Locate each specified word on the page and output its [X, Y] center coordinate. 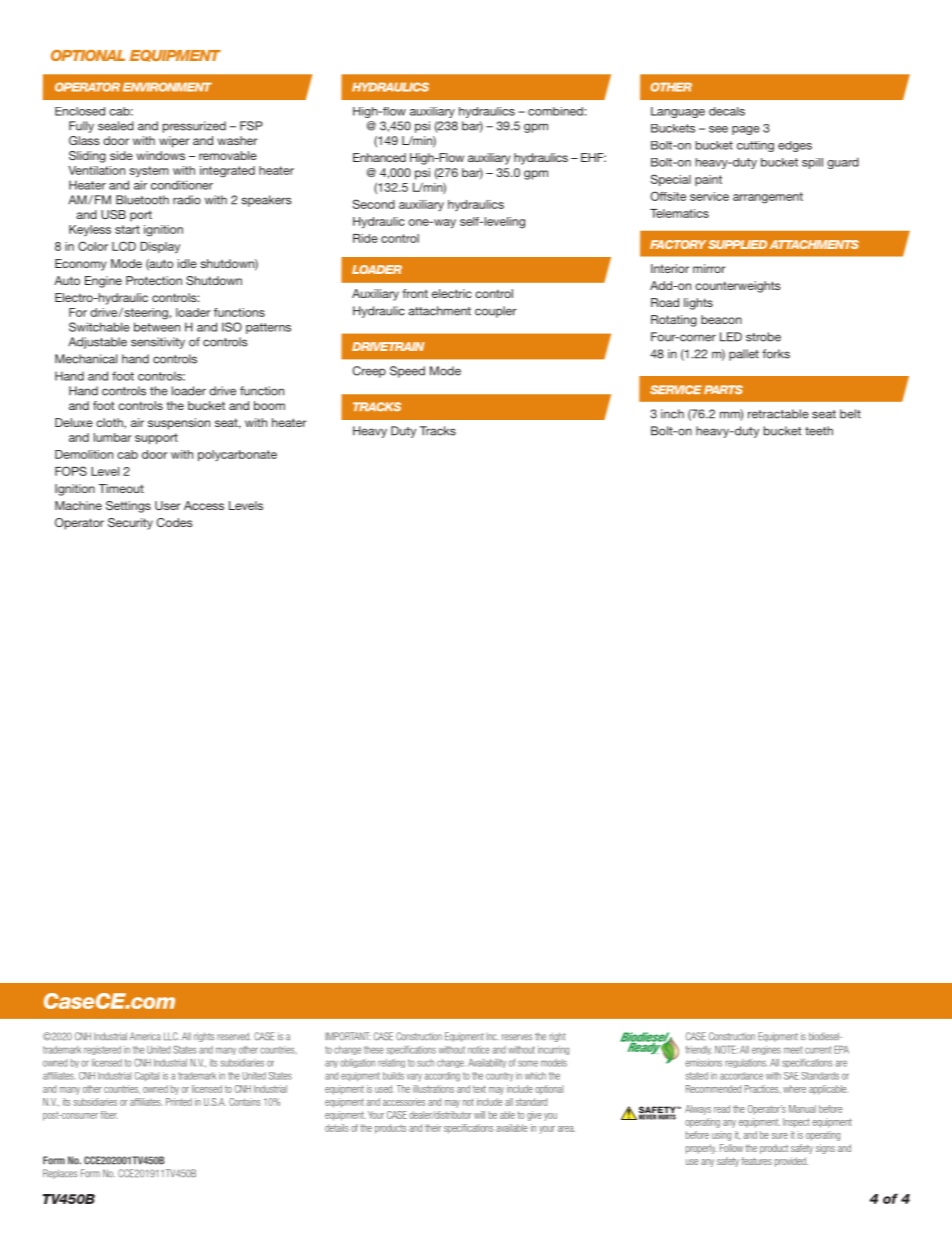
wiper [174, 142]
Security [130, 524]
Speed [407, 372]
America [145, 1036]
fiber [109, 1115]
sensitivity [158, 343]
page [746, 130]
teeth [819, 431]
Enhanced [379, 157]
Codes [175, 522]
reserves [517, 1037]
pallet [744, 355]
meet [793, 1050]
